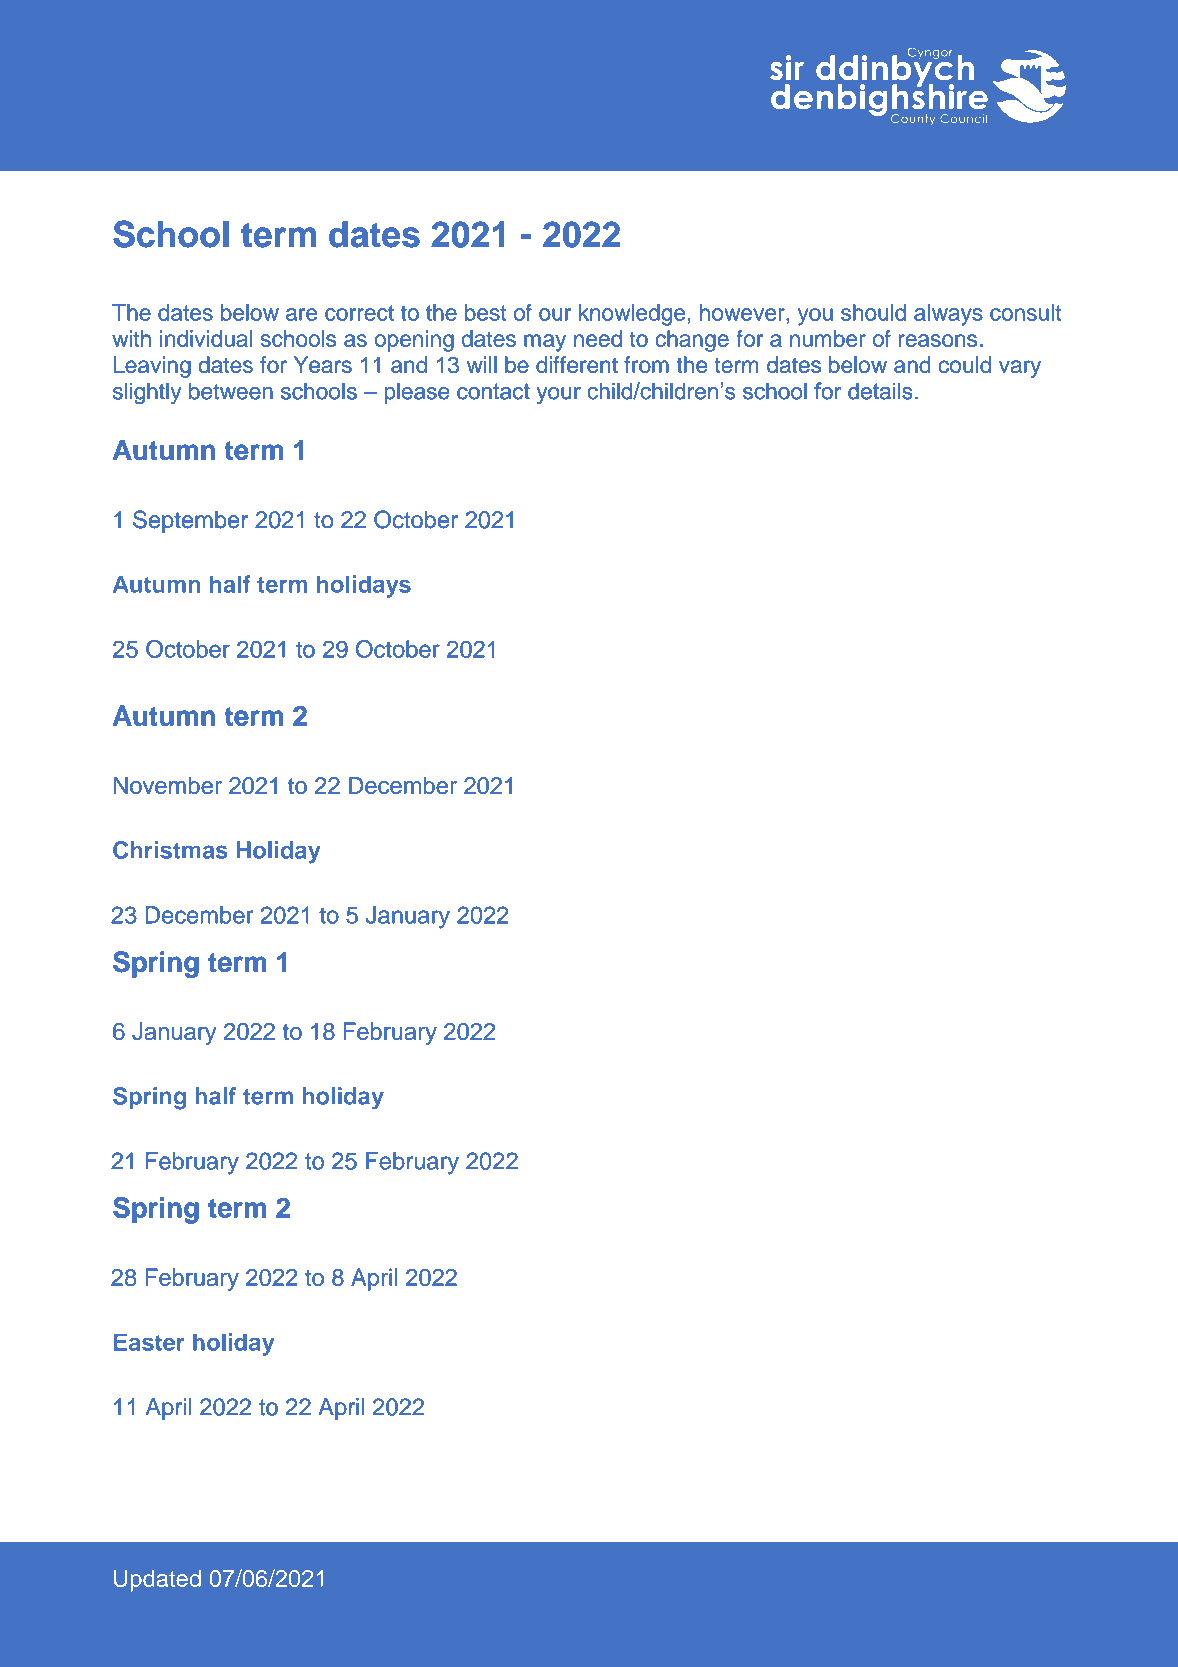 Image resolution: width=1178 pixels, height=1667 pixels. I want to click on Christmas, so click(170, 850).
